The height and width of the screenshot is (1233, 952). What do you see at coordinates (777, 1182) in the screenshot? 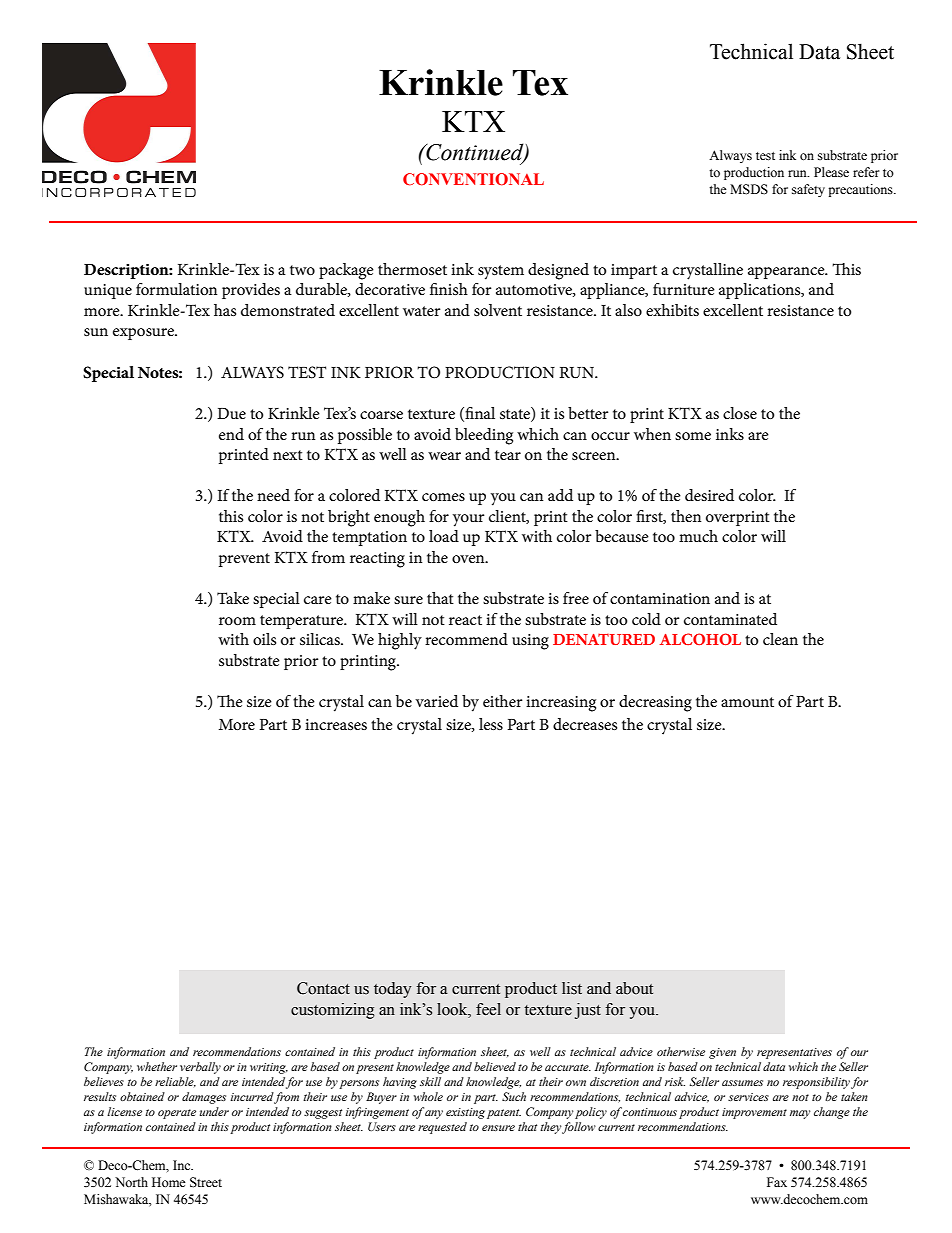
I see `Fax` at bounding box center [777, 1182].
